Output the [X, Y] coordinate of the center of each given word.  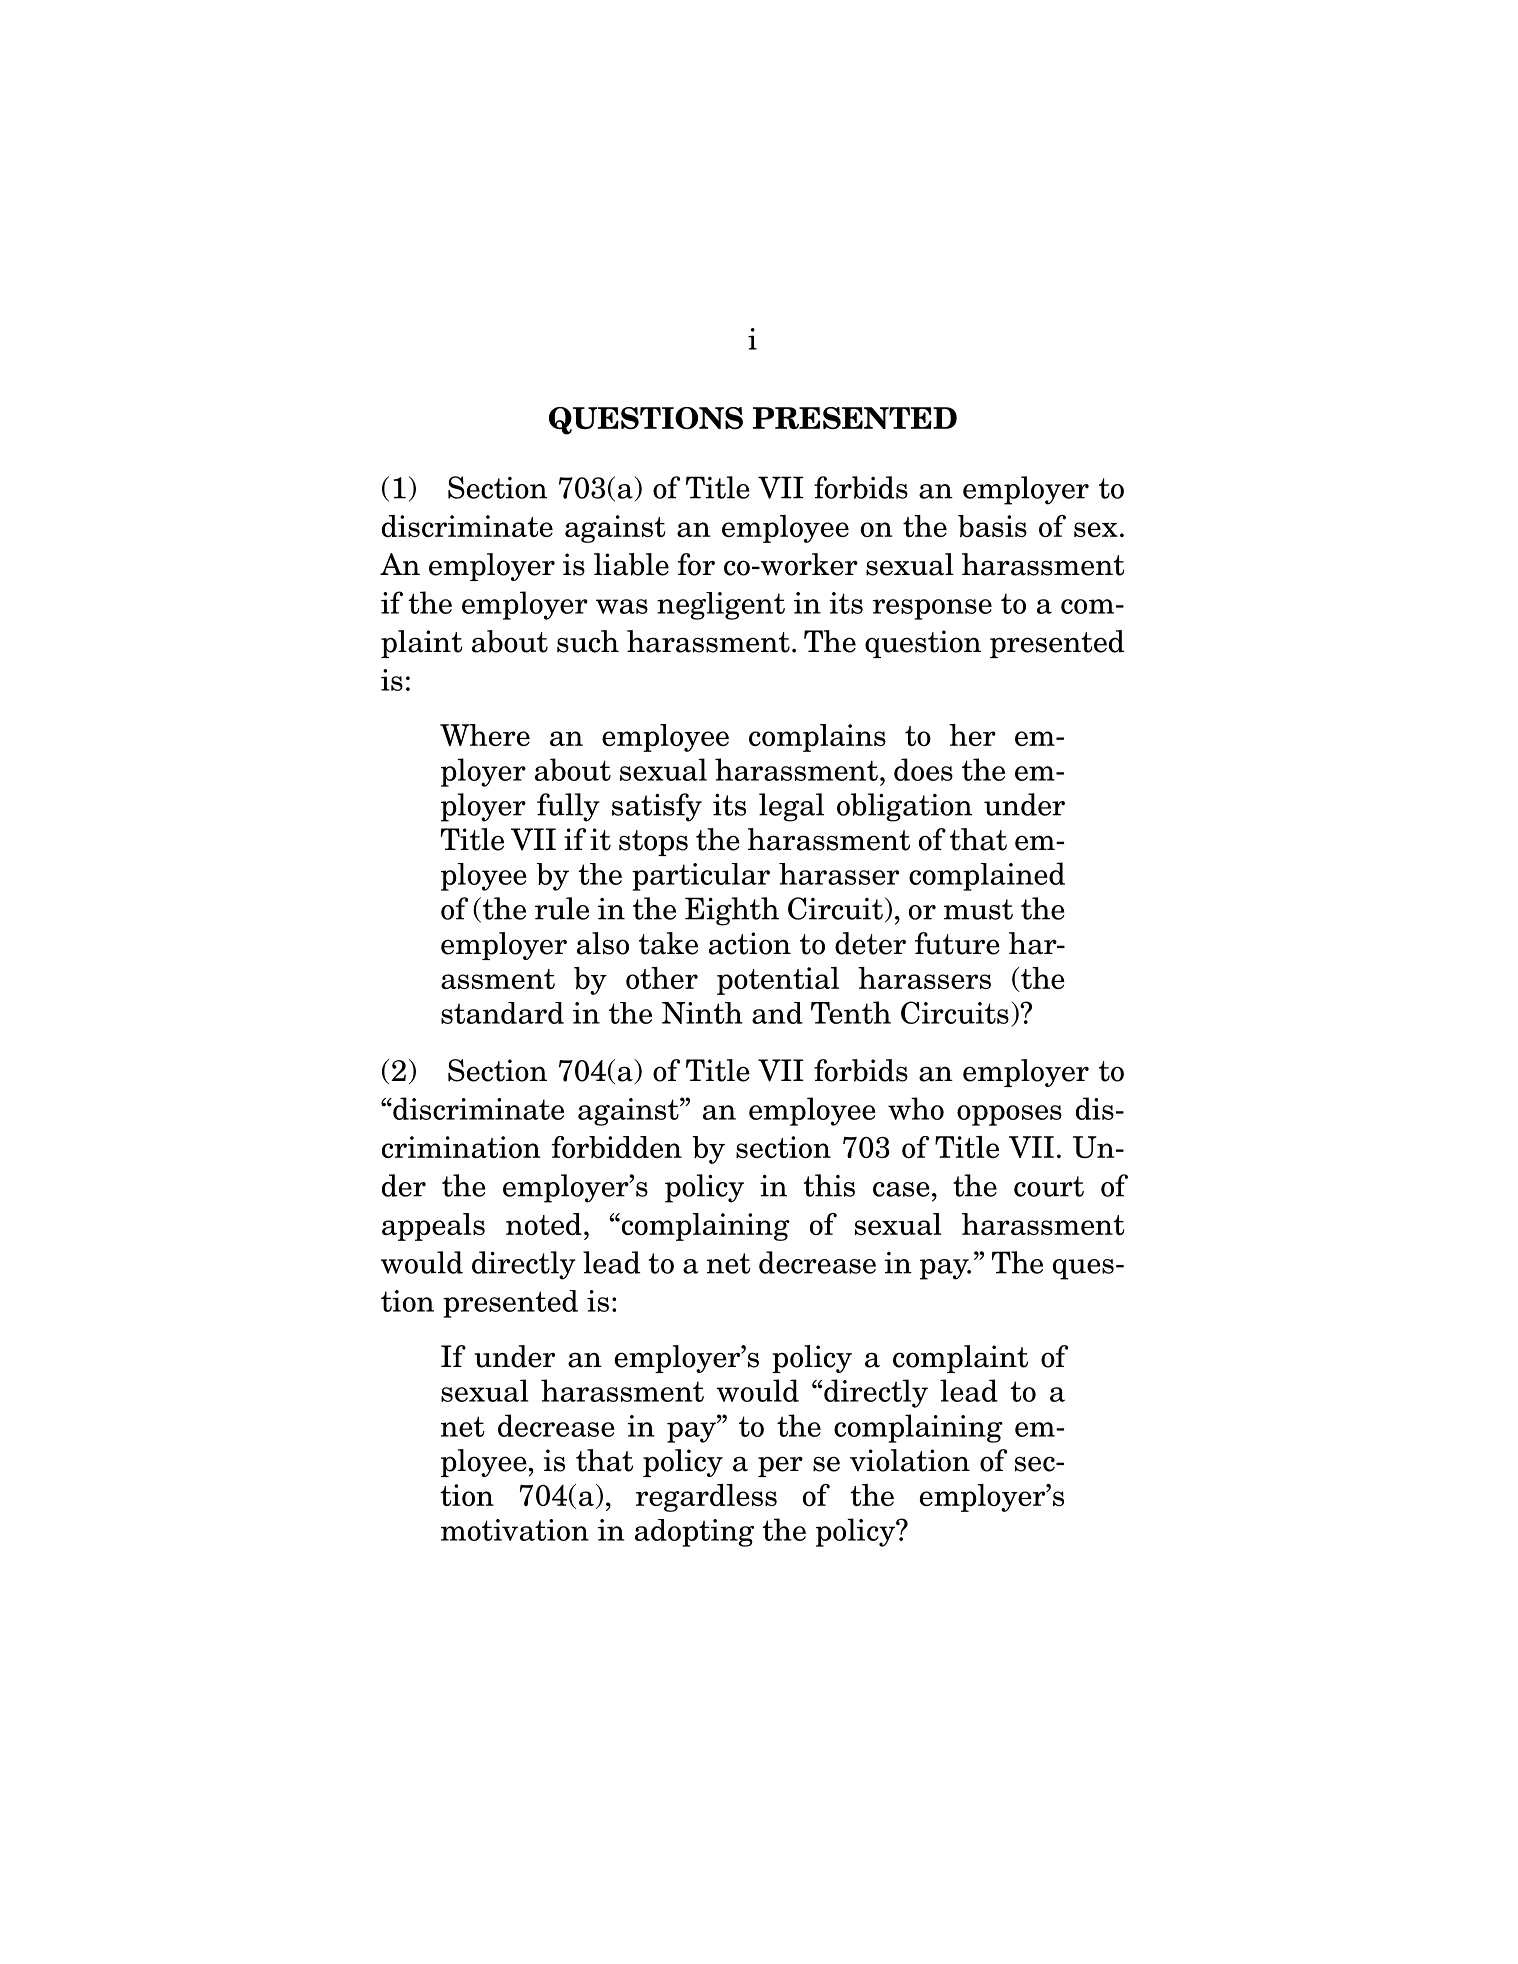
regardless [706, 1498]
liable [631, 564]
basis [992, 526]
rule [562, 908]
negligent [721, 606]
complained [987, 876]
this [829, 1185]
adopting [694, 1533]
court [1049, 1186]
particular [701, 877]
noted [544, 1224]
